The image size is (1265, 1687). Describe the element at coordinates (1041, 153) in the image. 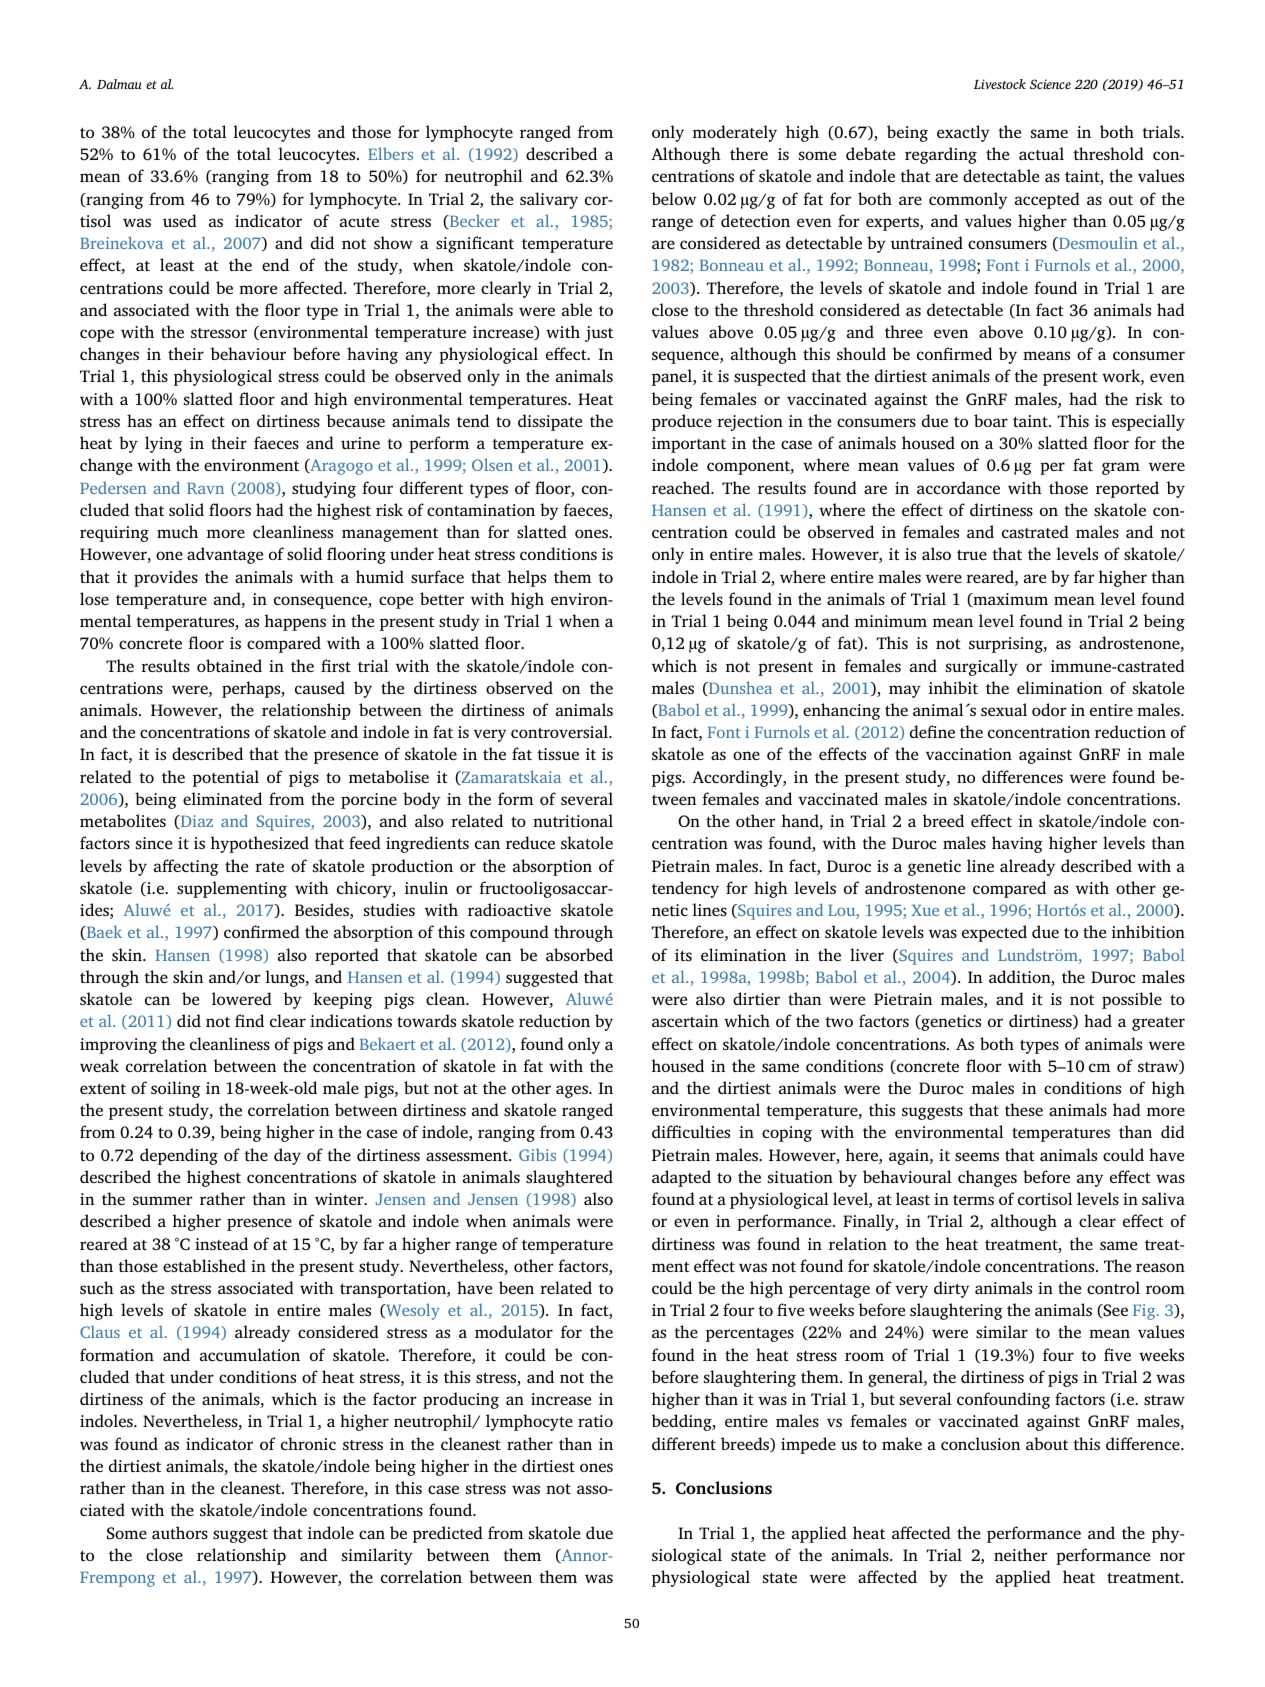

I see `actual` at that location.
